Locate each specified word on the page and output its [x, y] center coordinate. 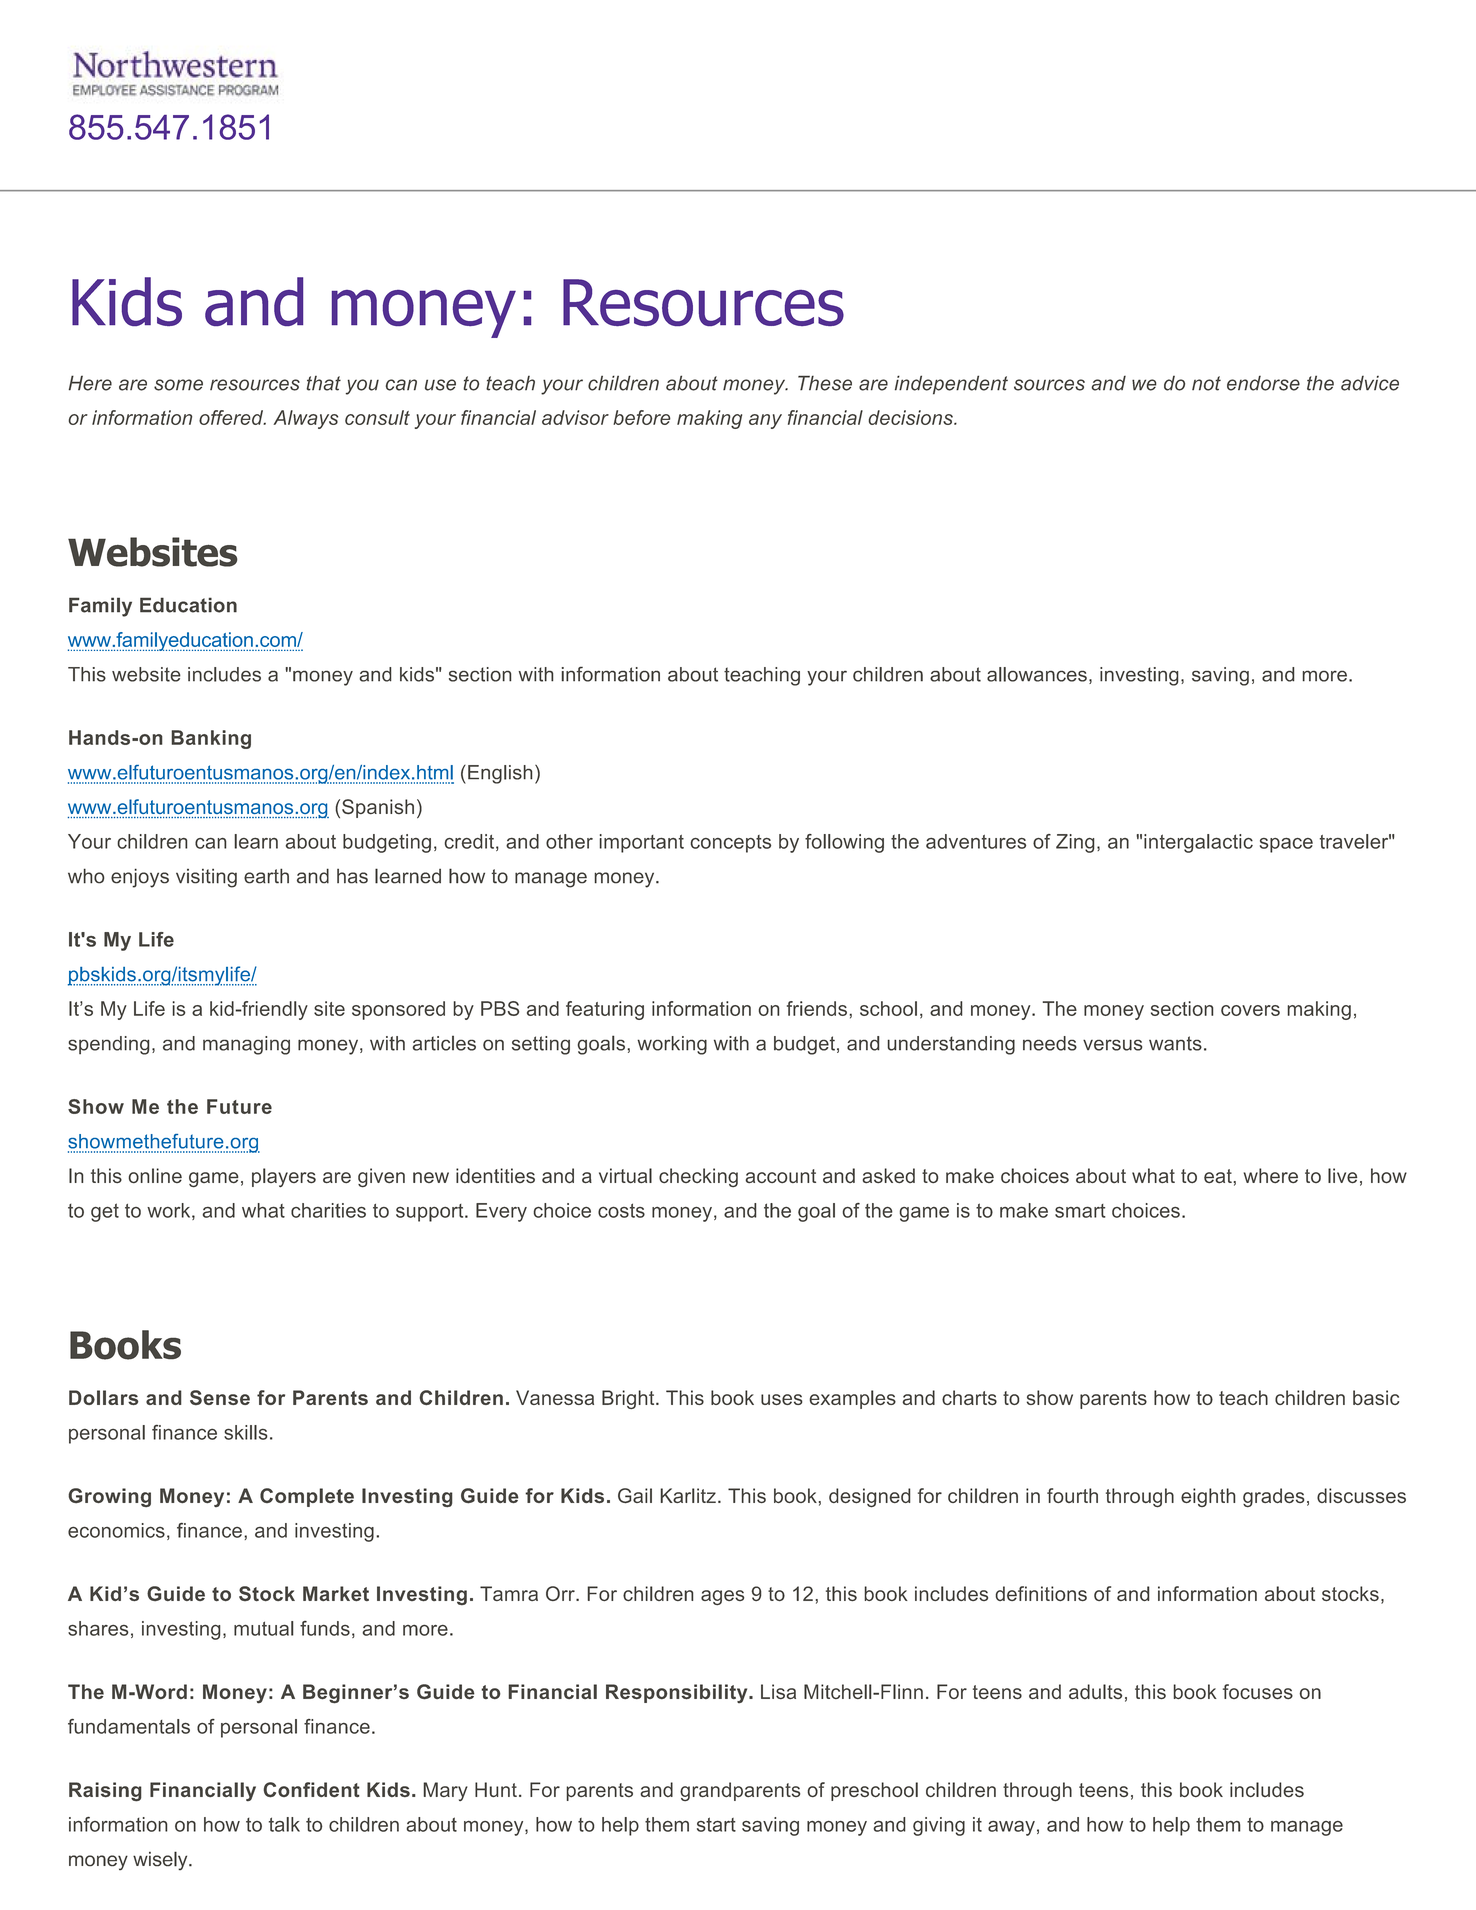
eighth [1208, 1497]
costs [621, 1210]
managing [246, 1045]
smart [1080, 1211]
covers [1250, 1010]
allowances [1037, 674]
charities [328, 1210]
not [1206, 383]
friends [817, 1008]
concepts [731, 844]
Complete [307, 1497]
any [765, 421]
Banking [211, 739]
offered [232, 417]
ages [722, 1597]
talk [284, 1824]
